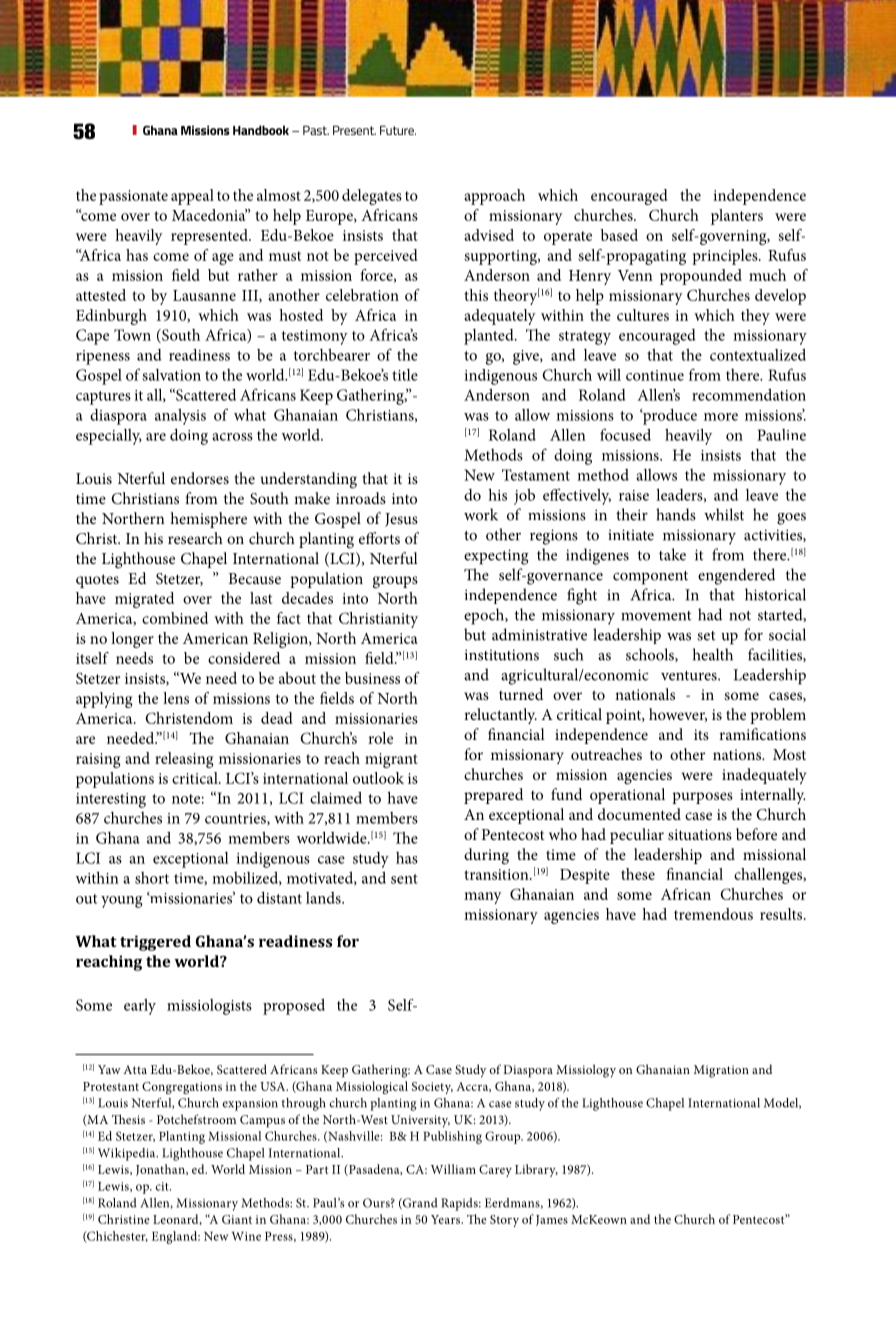 This document has height=1321, width=896. Describe the element at coordinates (176, 698) in the document. I see `lens` at that location.
